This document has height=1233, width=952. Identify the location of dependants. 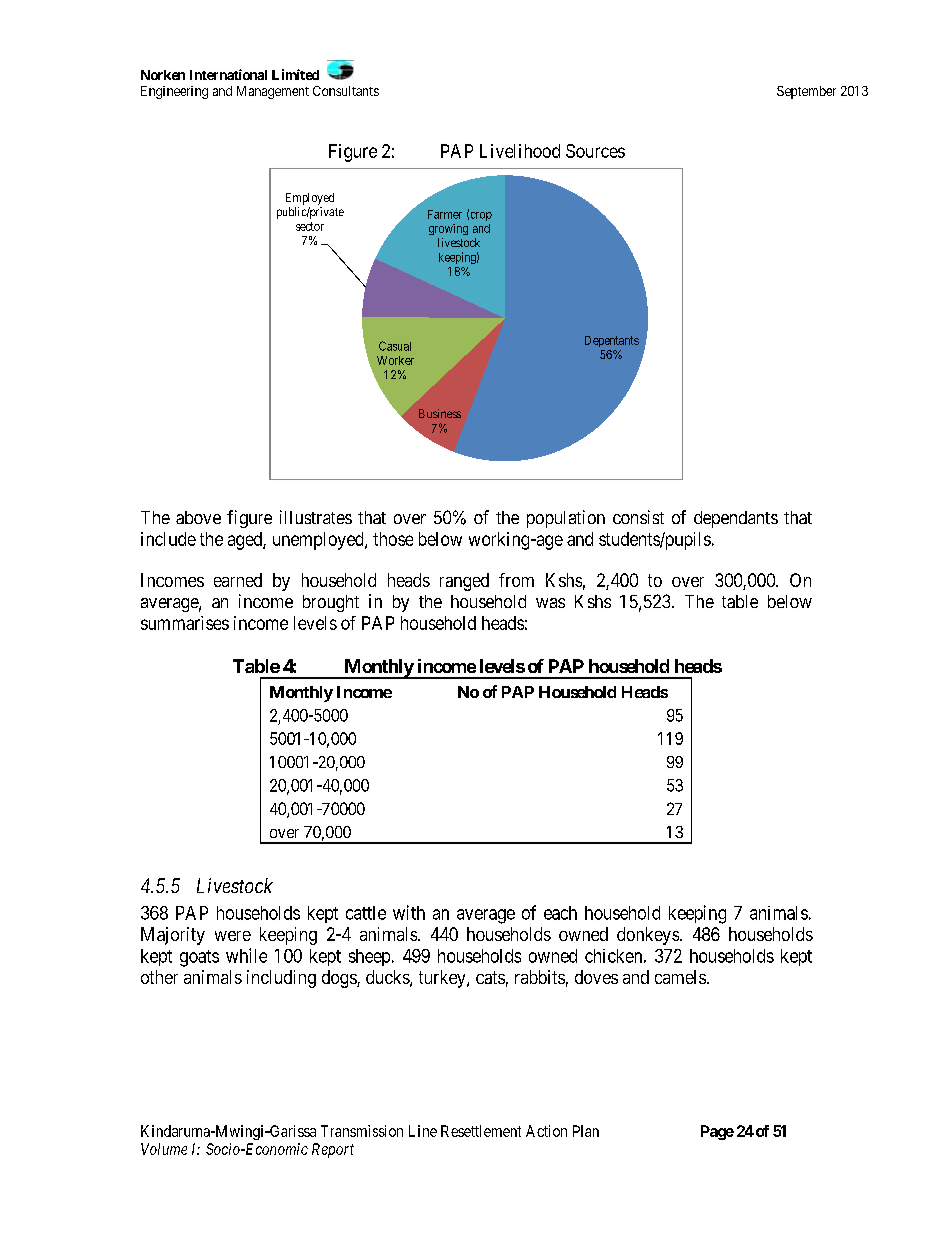
(736, 519).
